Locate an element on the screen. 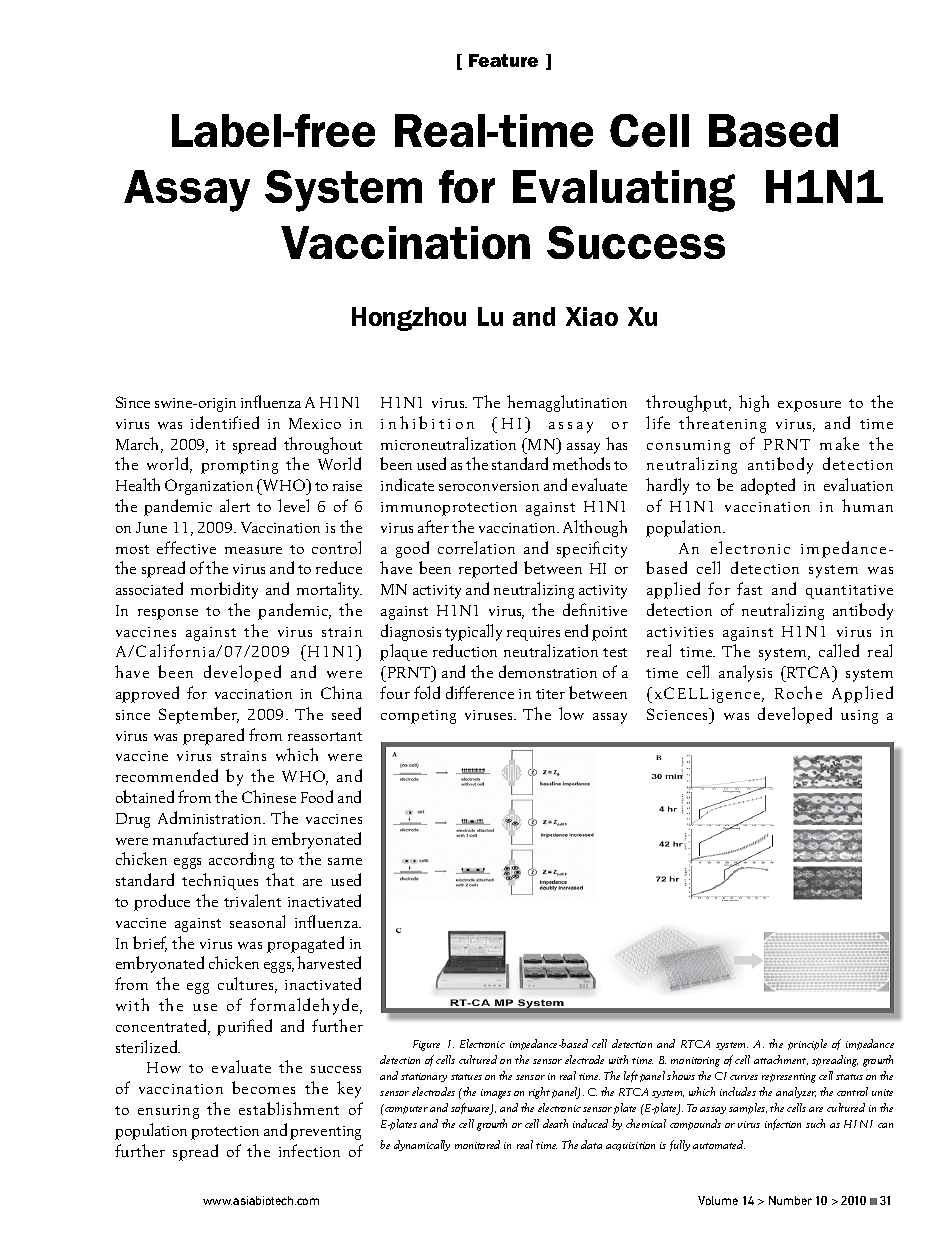  Roche is located at coordinates (798, 692).
